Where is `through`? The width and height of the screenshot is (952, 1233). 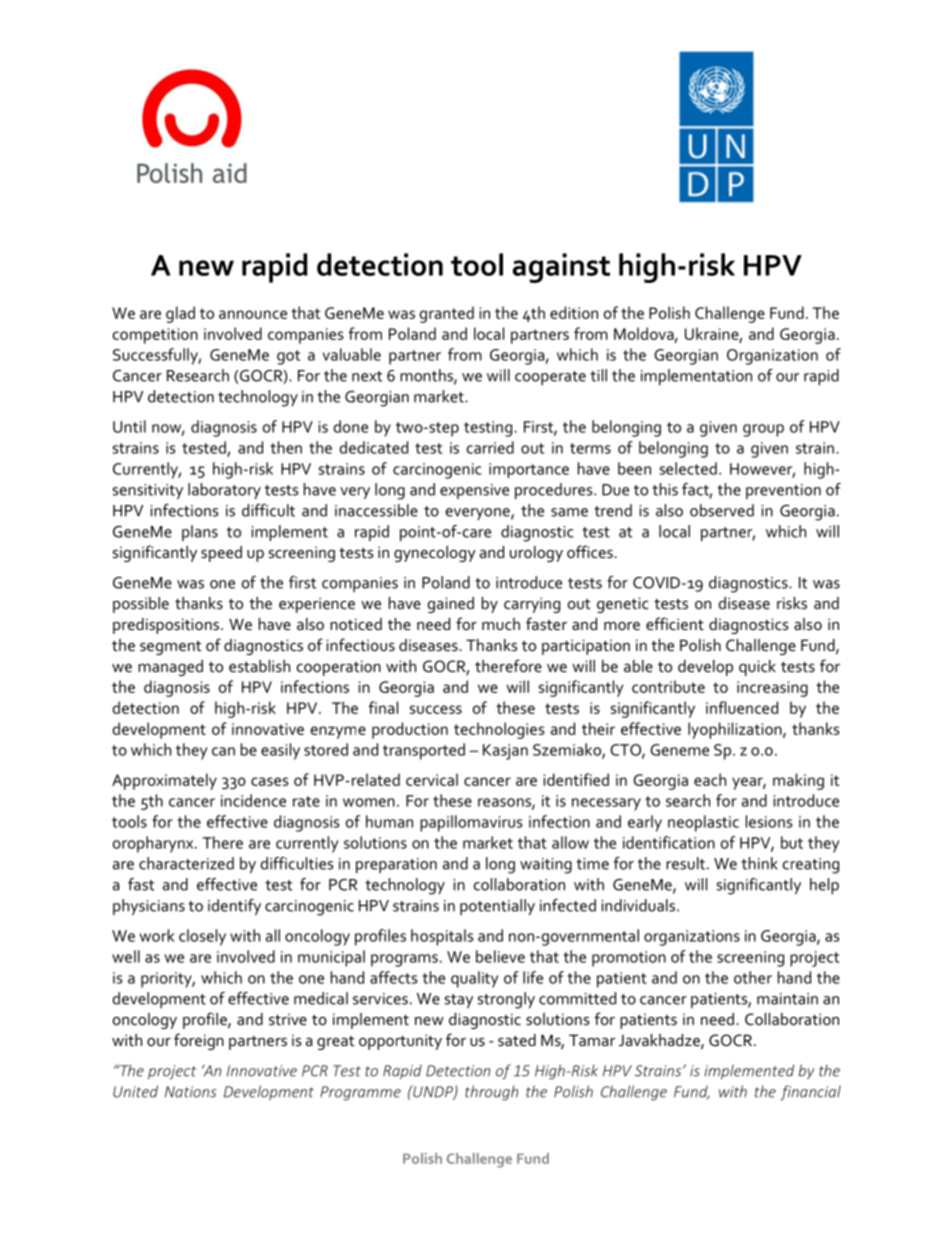 through is located at coordinates (491, 1093).
